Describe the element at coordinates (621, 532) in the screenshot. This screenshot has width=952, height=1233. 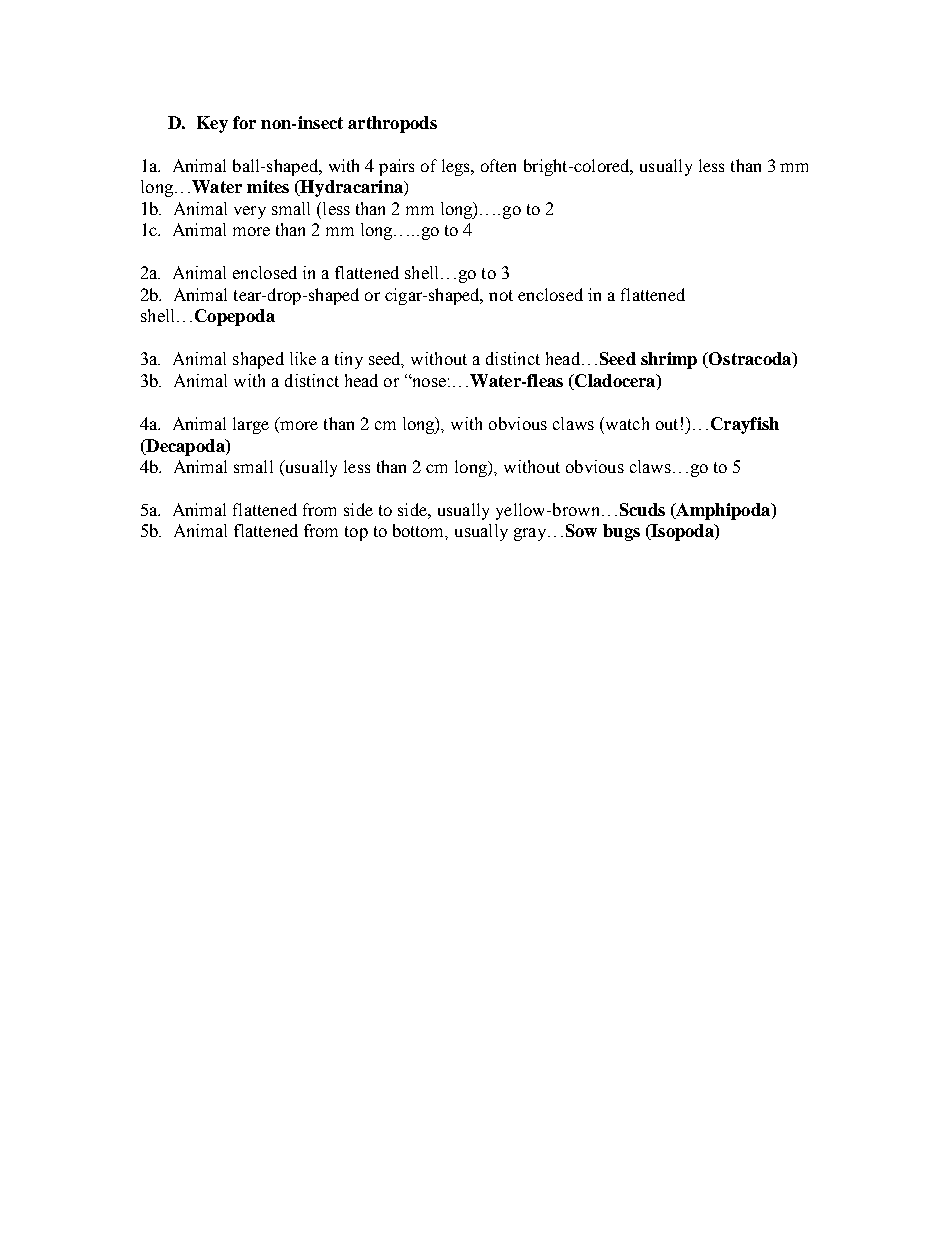
I see `bugs` at that location.
